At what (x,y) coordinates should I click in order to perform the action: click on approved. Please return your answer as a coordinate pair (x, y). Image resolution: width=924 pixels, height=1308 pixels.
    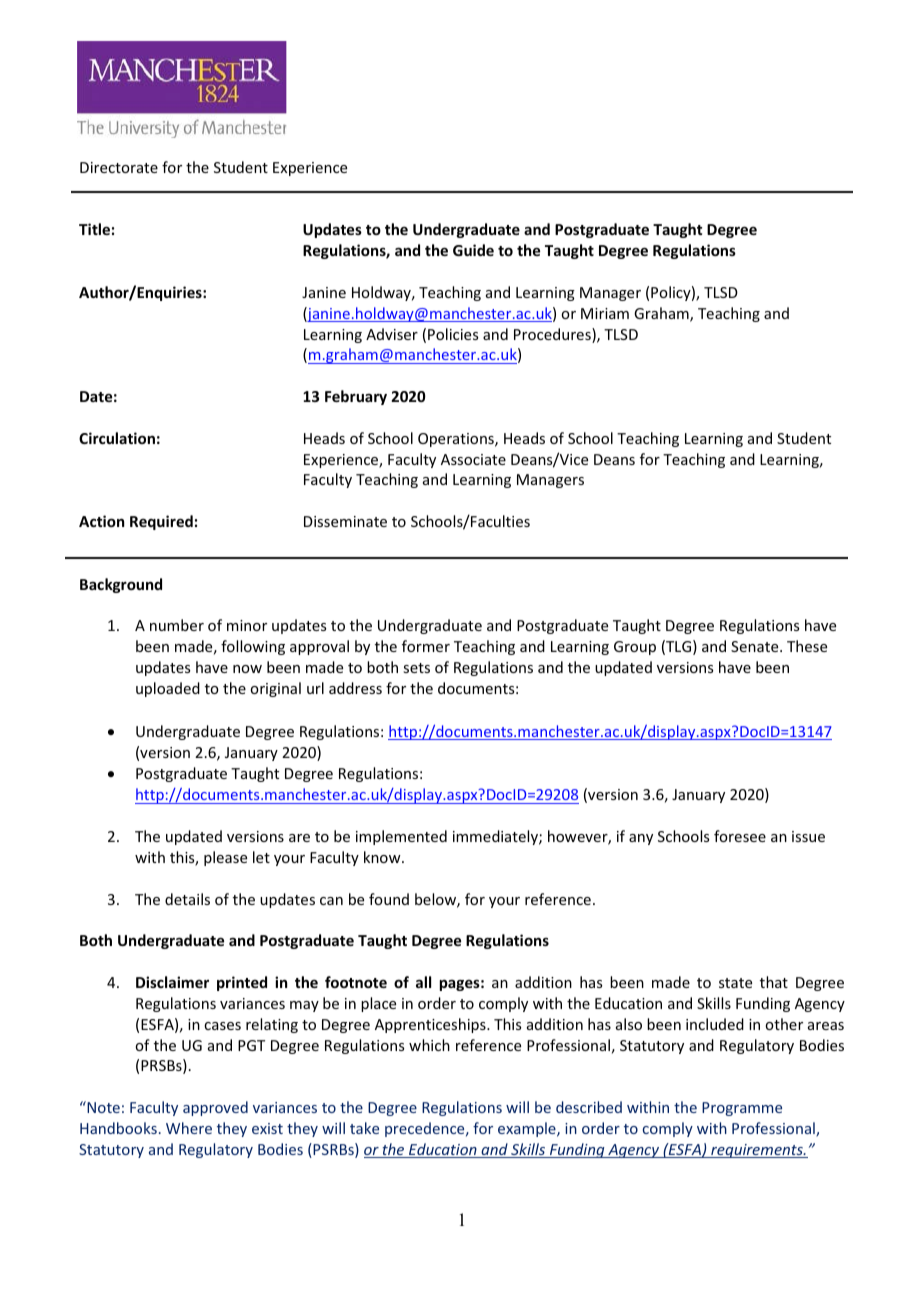
    Looking at the image, I should click on (215, 1108).
